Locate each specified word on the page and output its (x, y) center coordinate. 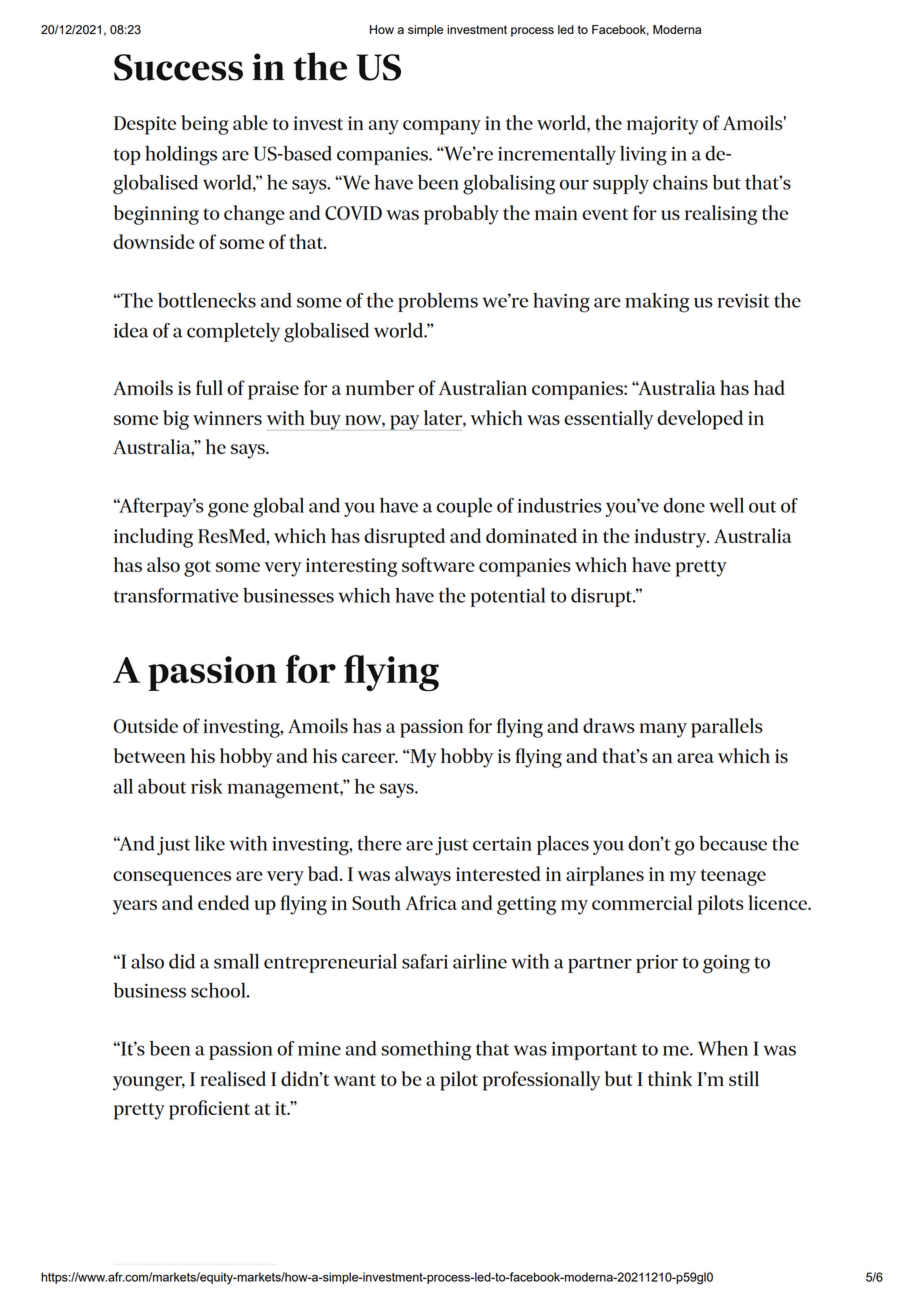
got (197, 568)
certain (502, 844)
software (438, 564)
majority (663, 125)
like (210, 843)
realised (233, 1078)
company (442, 127)
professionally (541, 1081)
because (733, 843)
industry (672, 538)
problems (438, 302)
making (657, 303)
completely (233, 332)
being (204, 125)
